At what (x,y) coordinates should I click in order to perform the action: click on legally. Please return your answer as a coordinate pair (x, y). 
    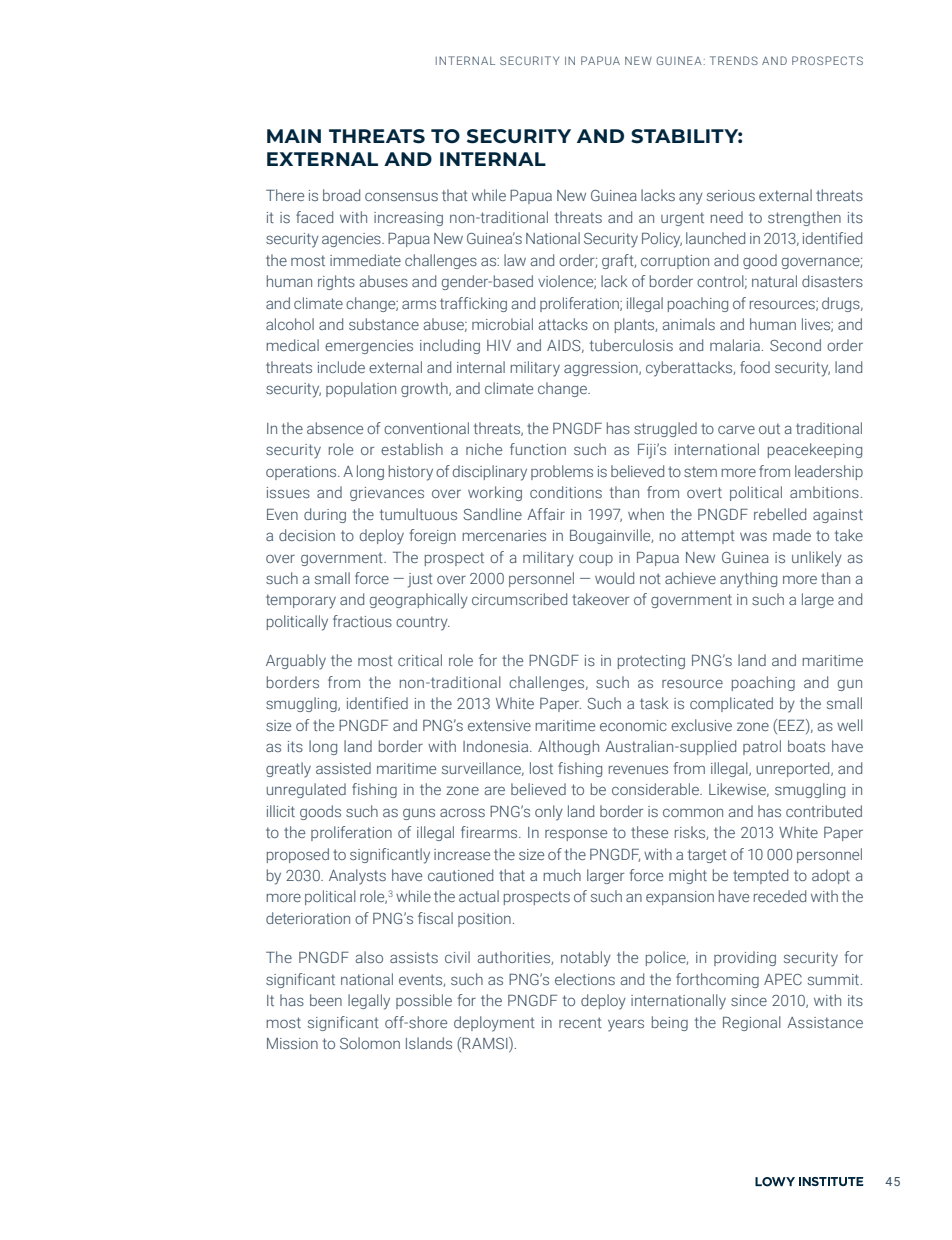
    Looking at the image, I should click on (369, 1002).
